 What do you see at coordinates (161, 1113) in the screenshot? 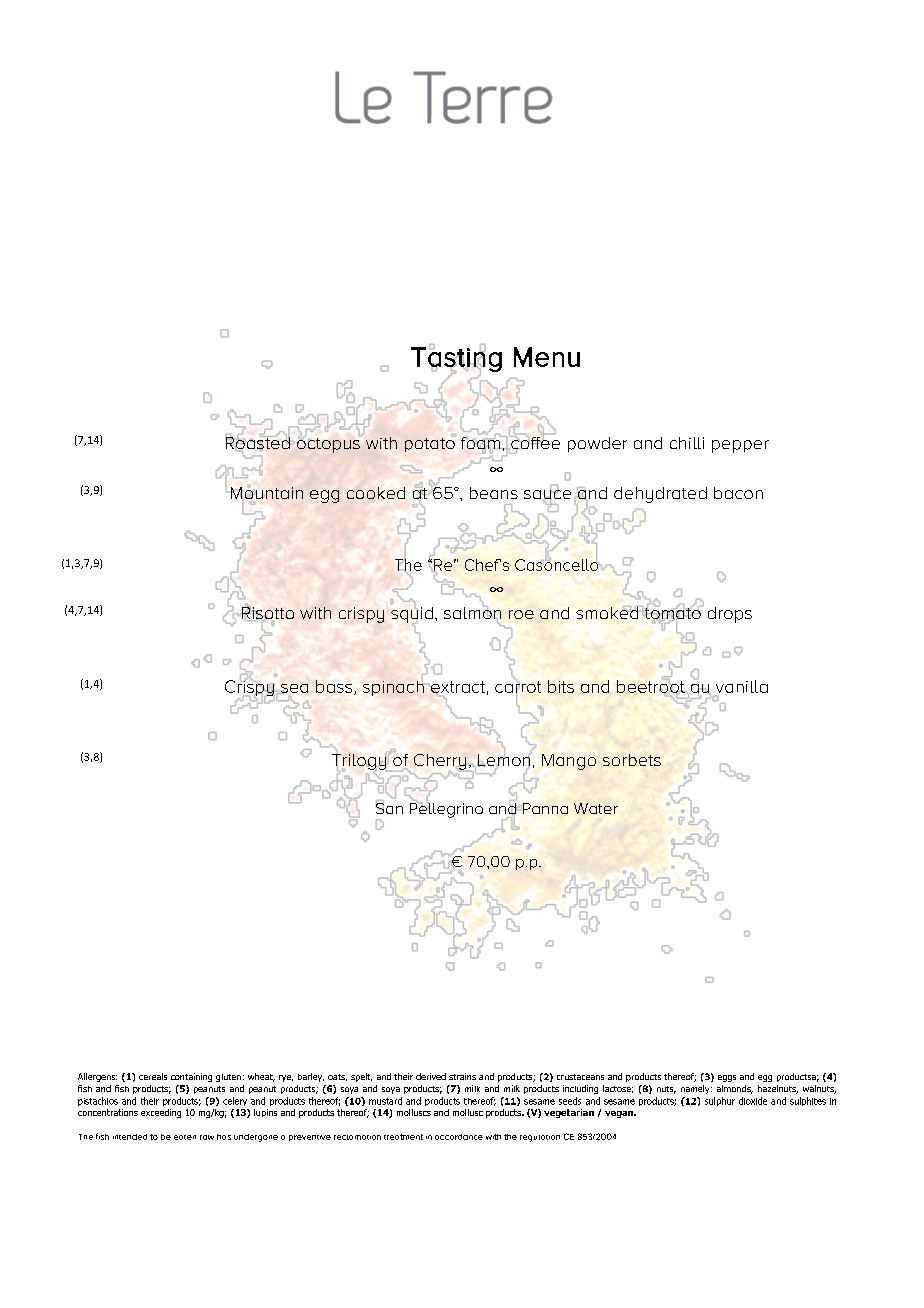
I see `exceeding` at bounding box center [161, 1113].
